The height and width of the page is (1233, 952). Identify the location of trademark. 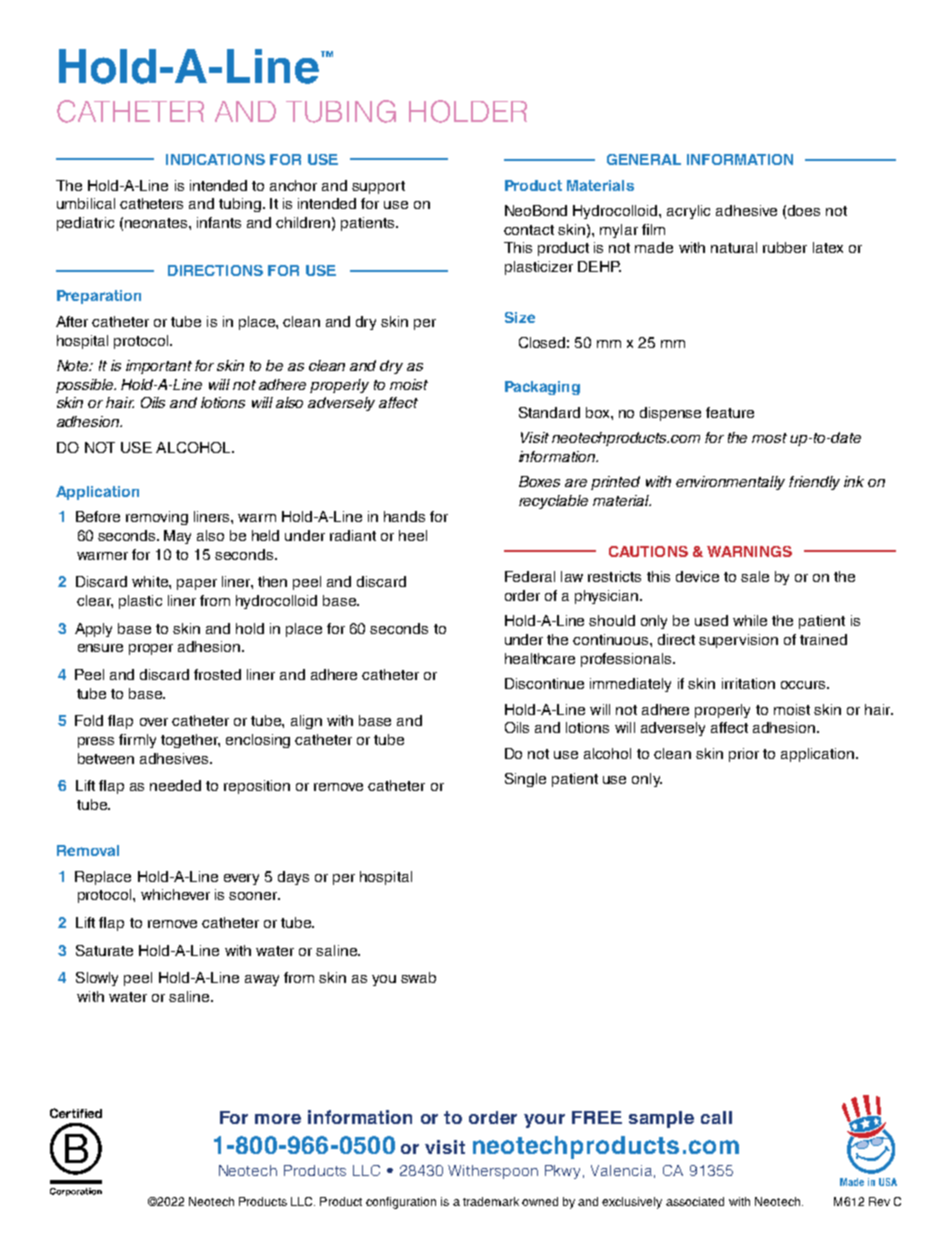
(491, 1201).
